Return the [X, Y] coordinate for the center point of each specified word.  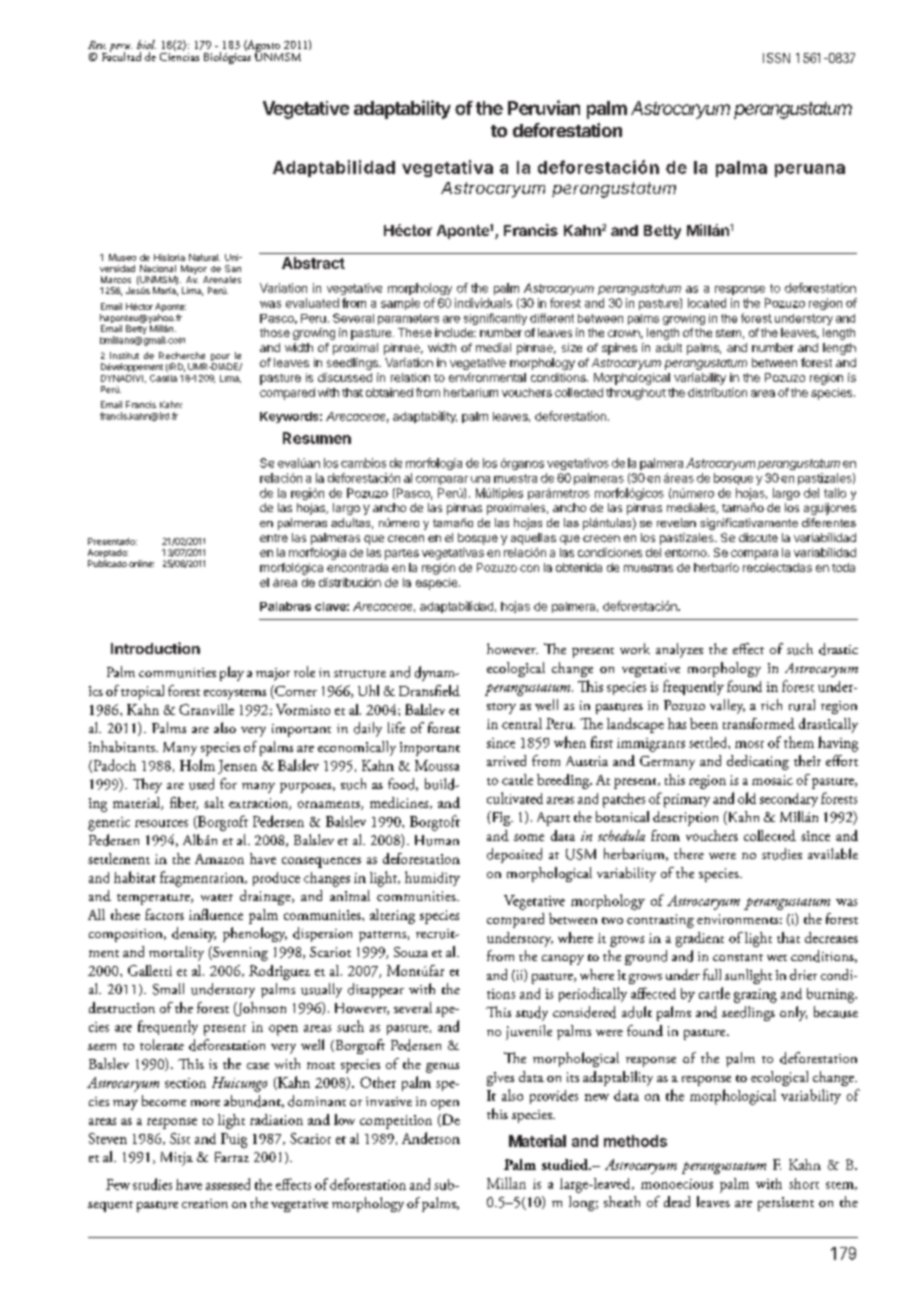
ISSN [776, 58]
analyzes [679, 650]
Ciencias [179, 55]
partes [402, 554]
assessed [228, 1184]
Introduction [155, 648]
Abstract [313, 263]
